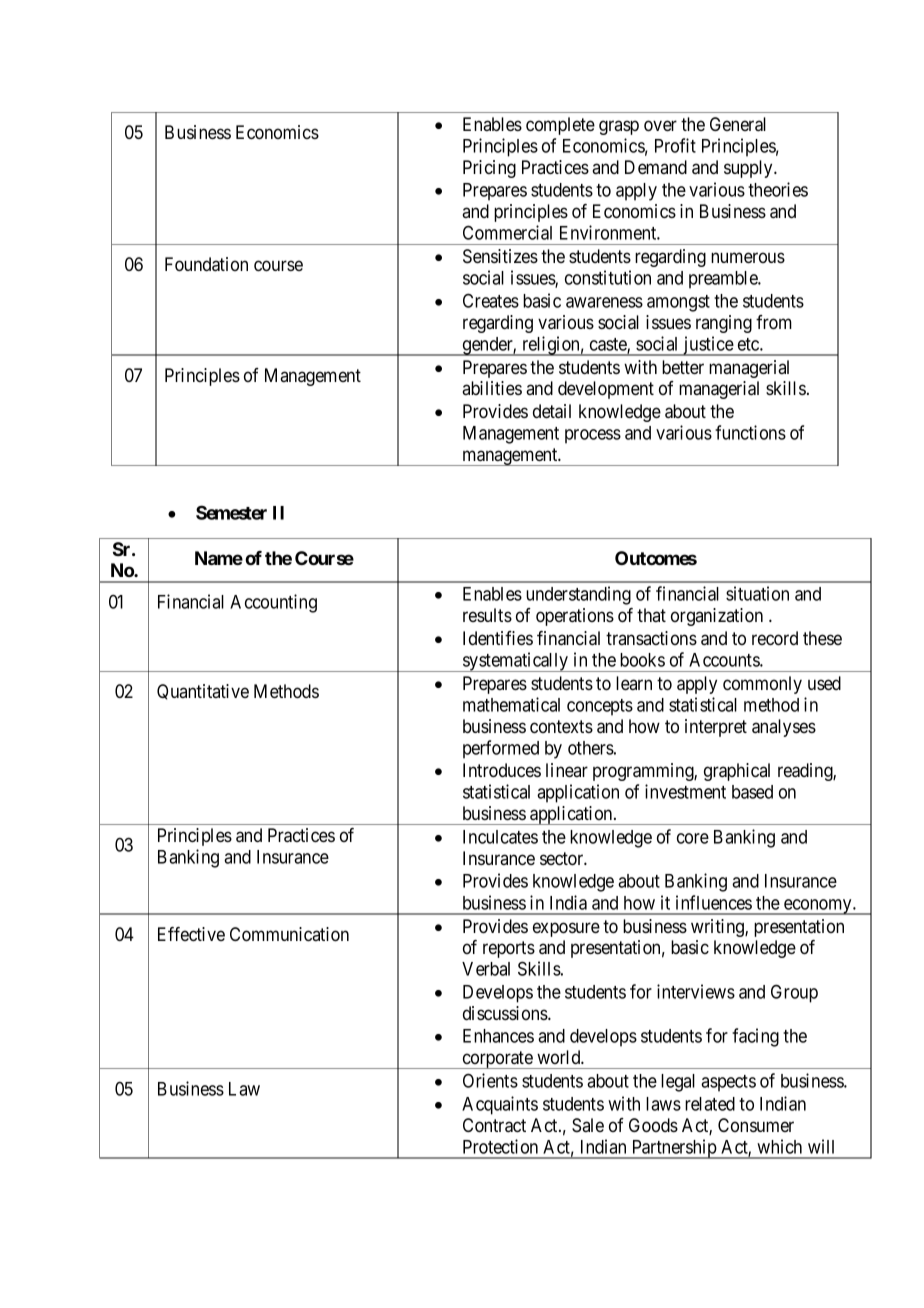 This image has height=1308, width=924. Describe the element at coordinates (750, 432) in the image. I see `functions` at that location.
